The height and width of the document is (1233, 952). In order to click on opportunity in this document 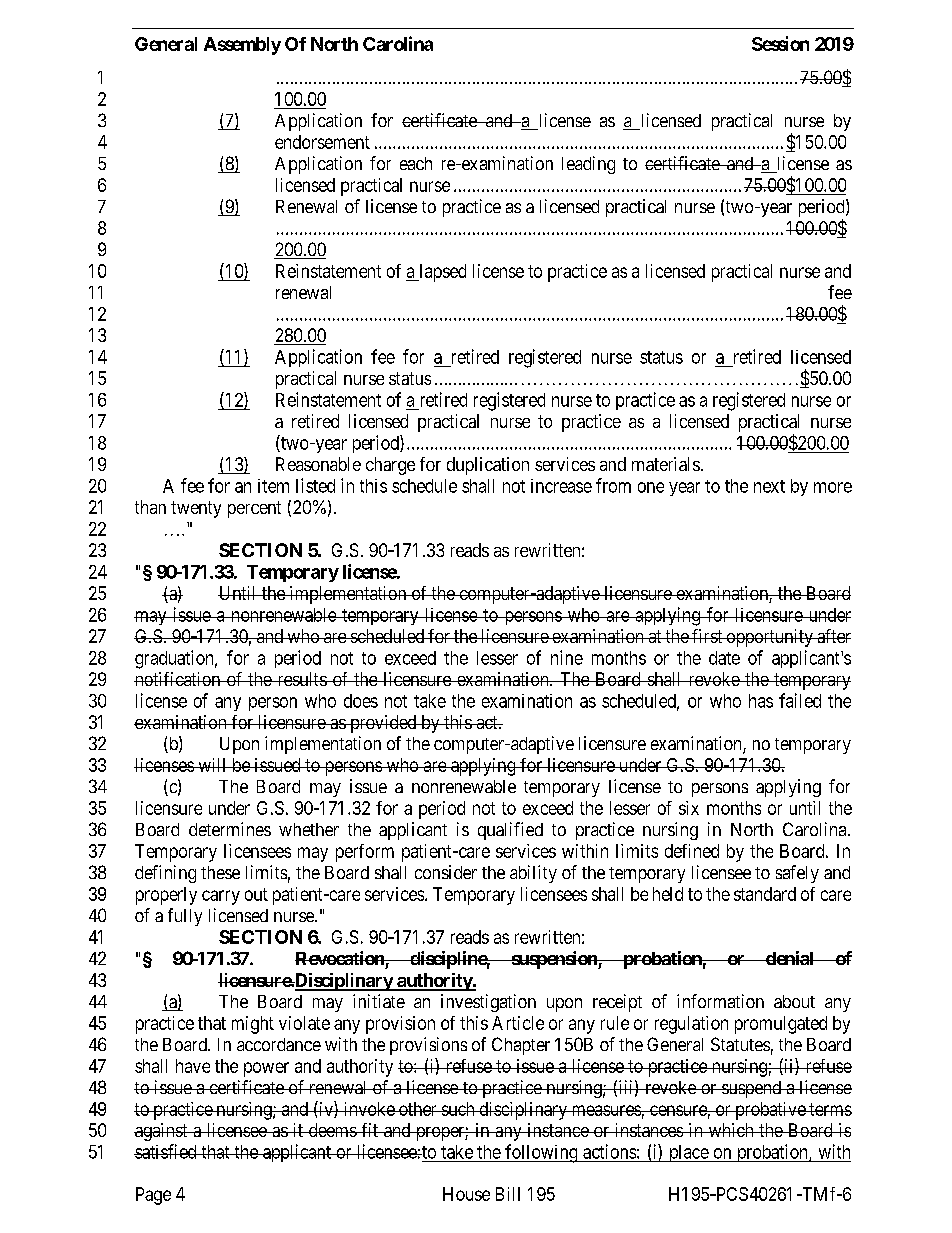, I will do `click(769, 638)`.
